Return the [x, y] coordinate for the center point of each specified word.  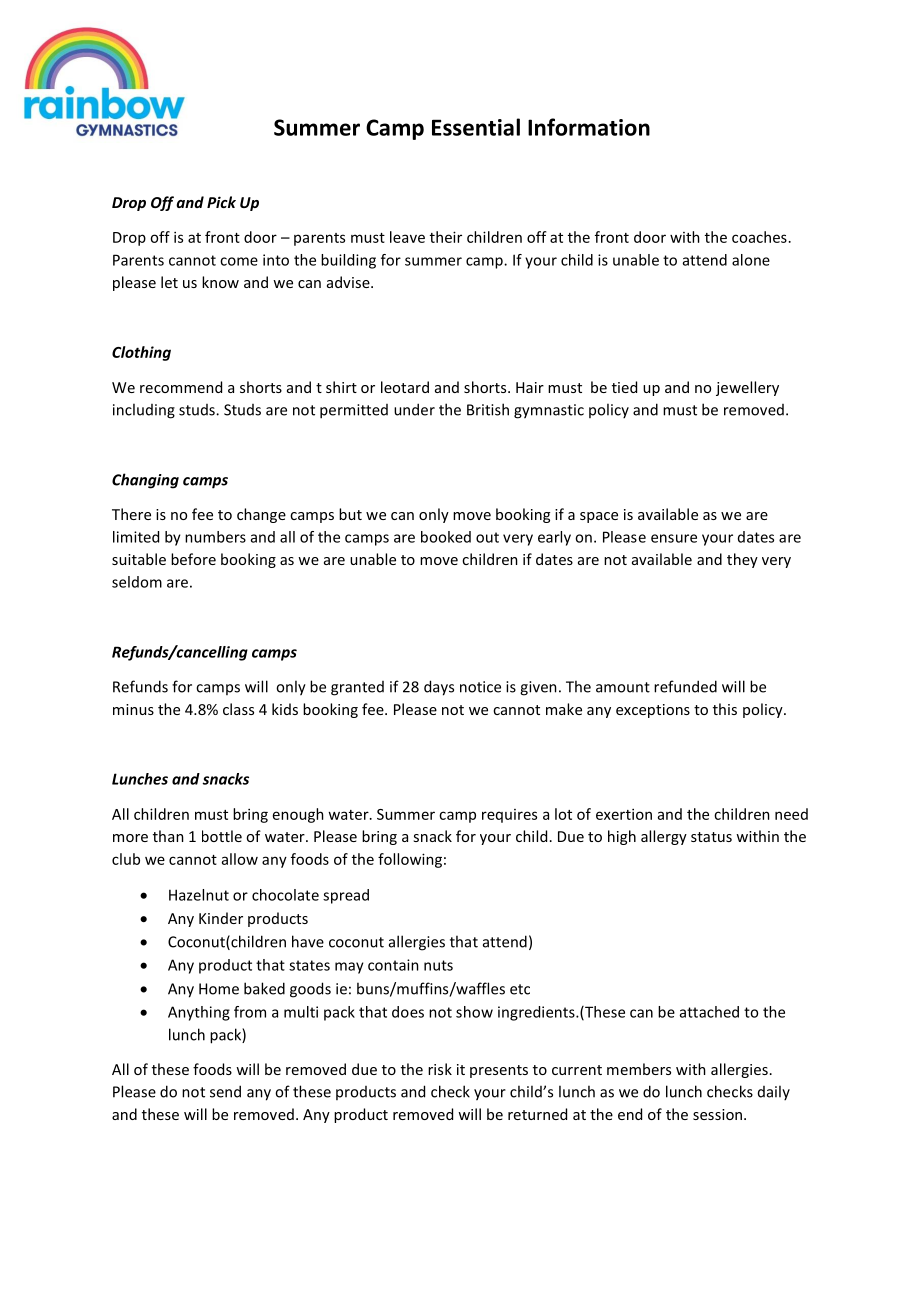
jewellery [747, 388]
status [711, 837]
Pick [221, 202]
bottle [222, 836]
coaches [759, 237]
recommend [181, 387]
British [488, 409]
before [193, 559]
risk [440, 1069]
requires [509, 816]
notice [480, 687]
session [717, 1114]
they [742, 560]
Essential [476, 127]
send [225, 1091]
